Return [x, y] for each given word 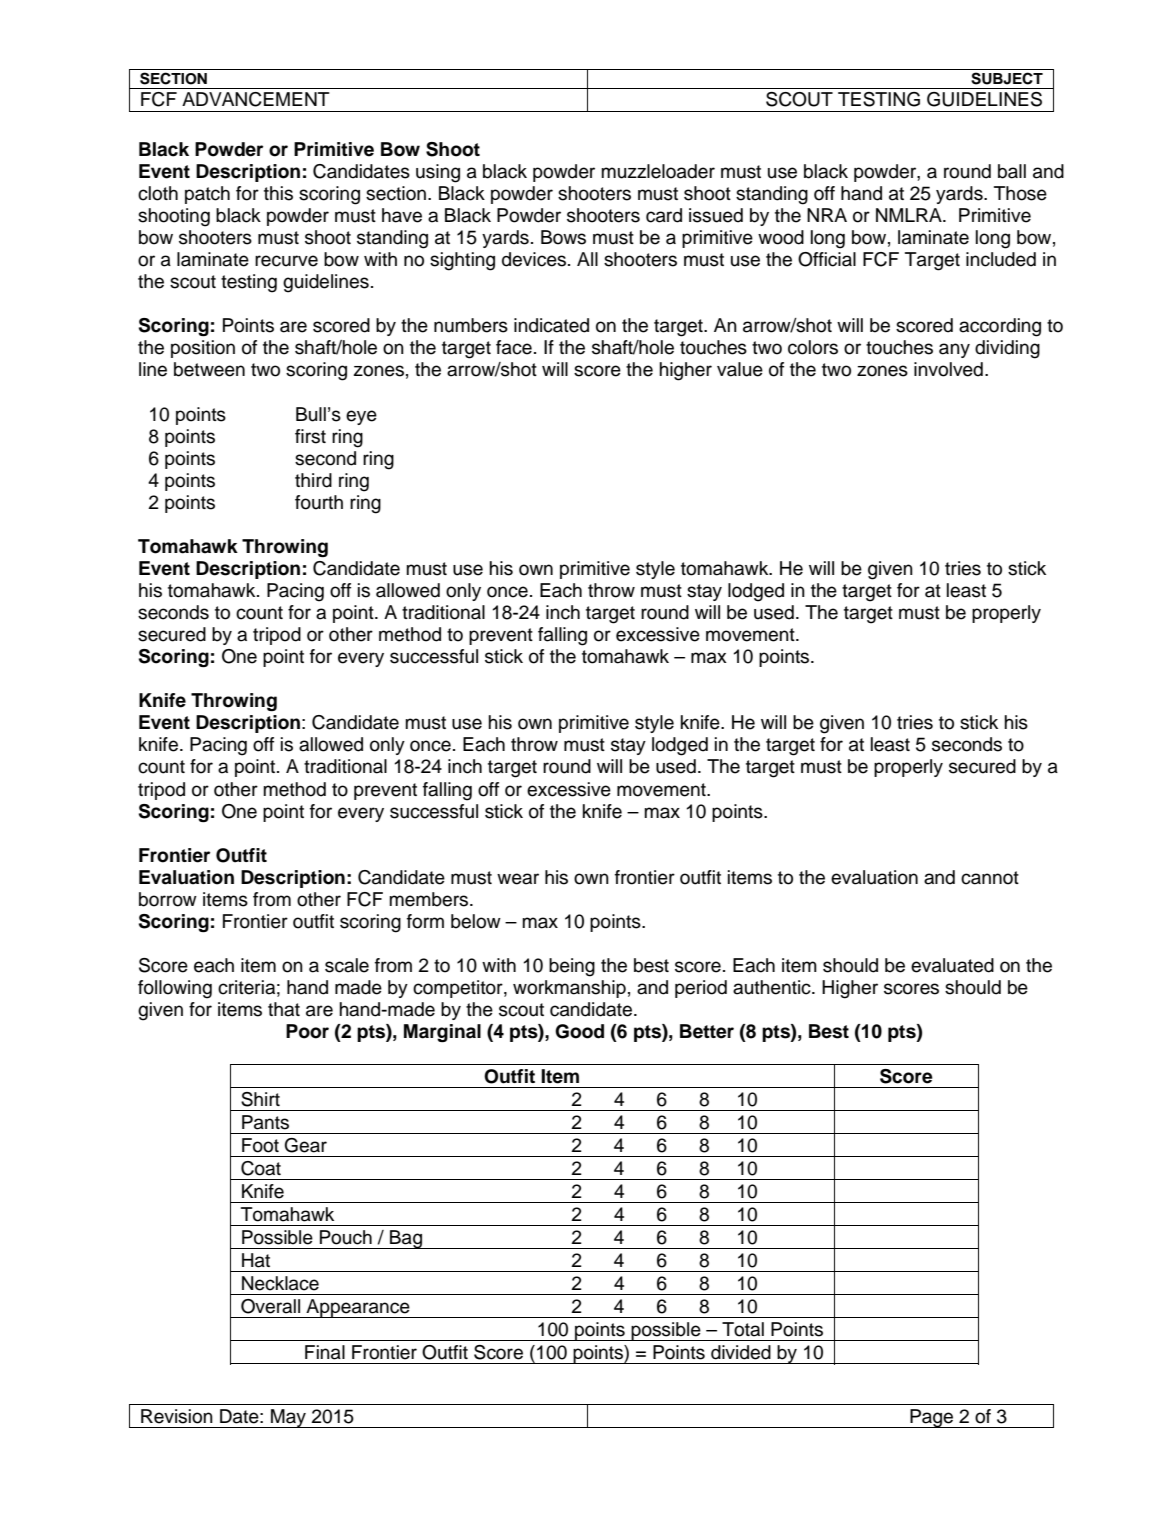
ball [1012, 171]
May [288, 1418]
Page [932, 1418]
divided [741, 1352]
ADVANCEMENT [256, 99]
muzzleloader [658, 171]
